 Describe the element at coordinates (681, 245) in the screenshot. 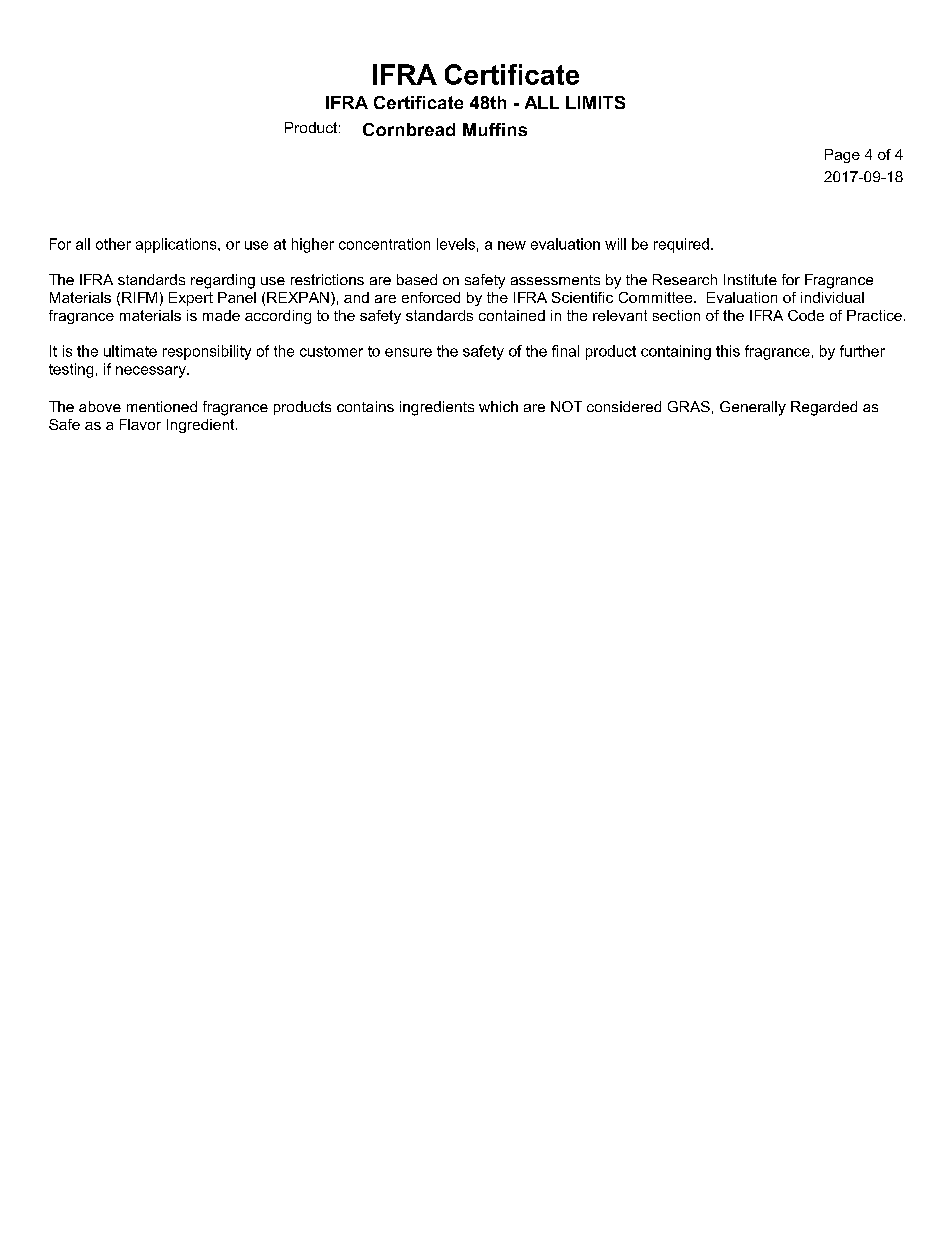

I see `required` at that location.
